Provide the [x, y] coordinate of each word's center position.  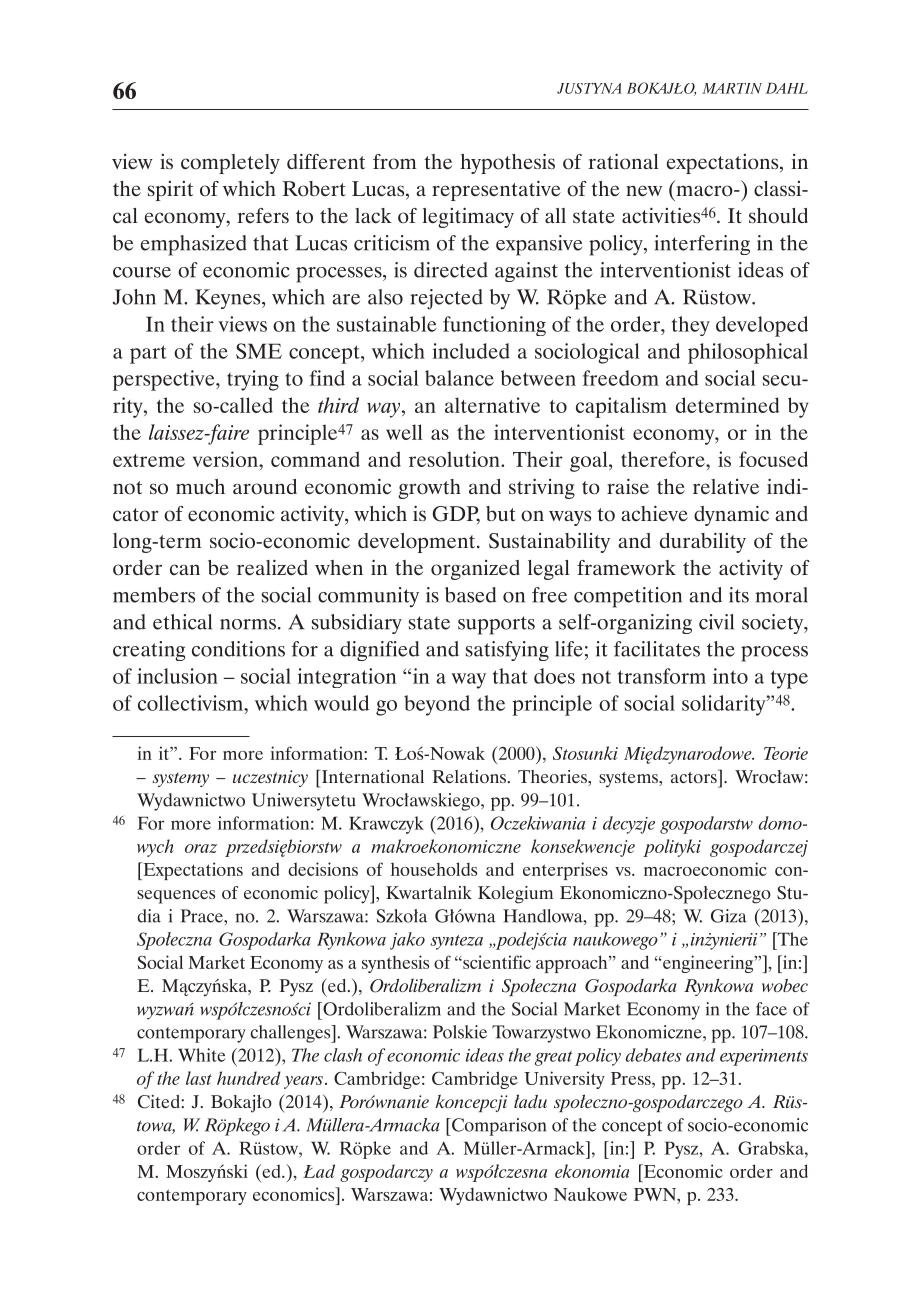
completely [230, 164]
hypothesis [507, 163]
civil [716, 622]
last [199, 1078]
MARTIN [732, 88]
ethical [182, 622]
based [470, 595]
